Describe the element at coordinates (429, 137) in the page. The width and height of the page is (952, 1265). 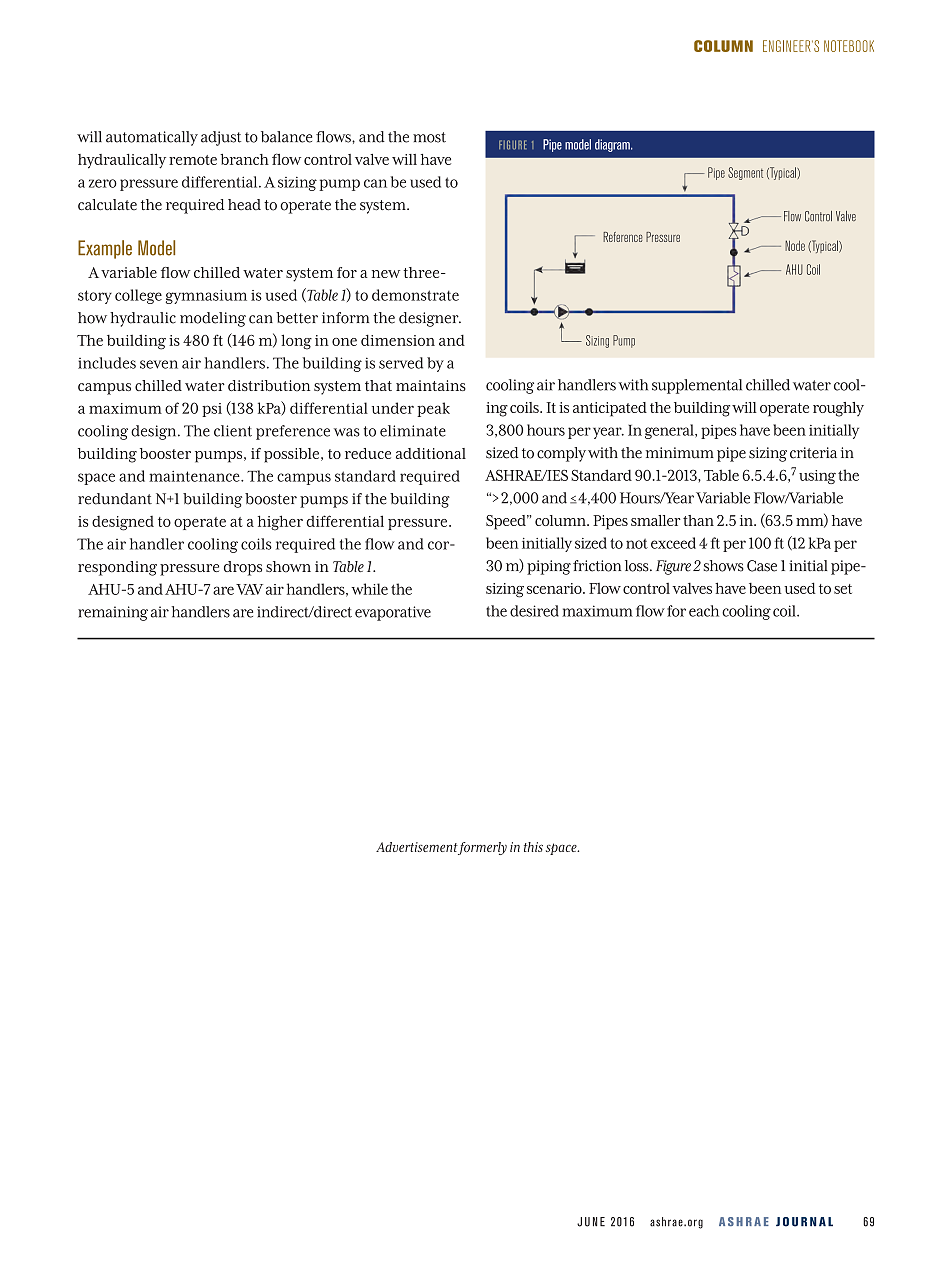
I see `most` at that location.
